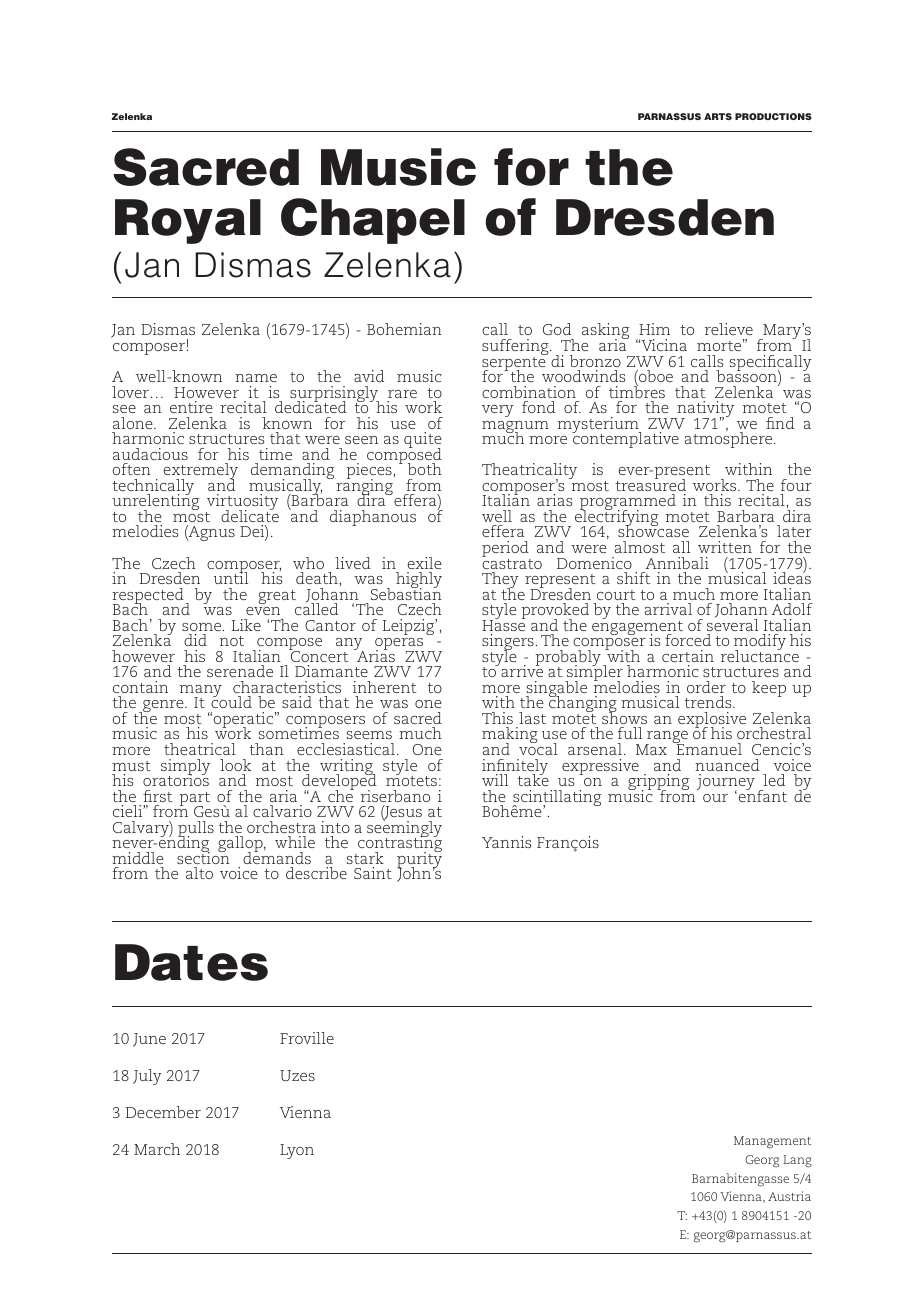 The image size is (924, 1308). Describe the element at coordinates (297, 1151) in the screenshot. I see `Lyon` at that location.
